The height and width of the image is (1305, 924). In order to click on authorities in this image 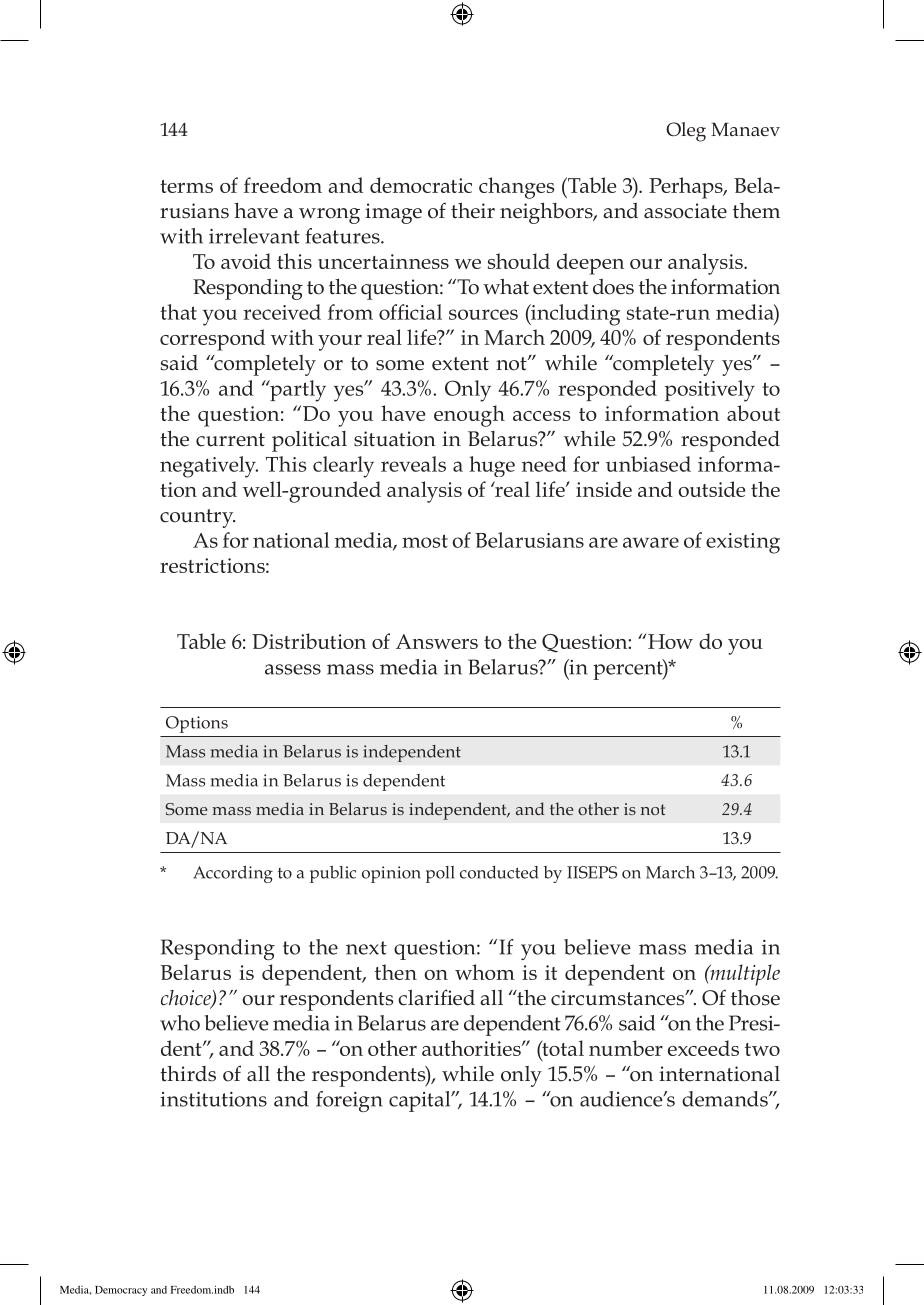, I will do `click(472, 1048)`.
